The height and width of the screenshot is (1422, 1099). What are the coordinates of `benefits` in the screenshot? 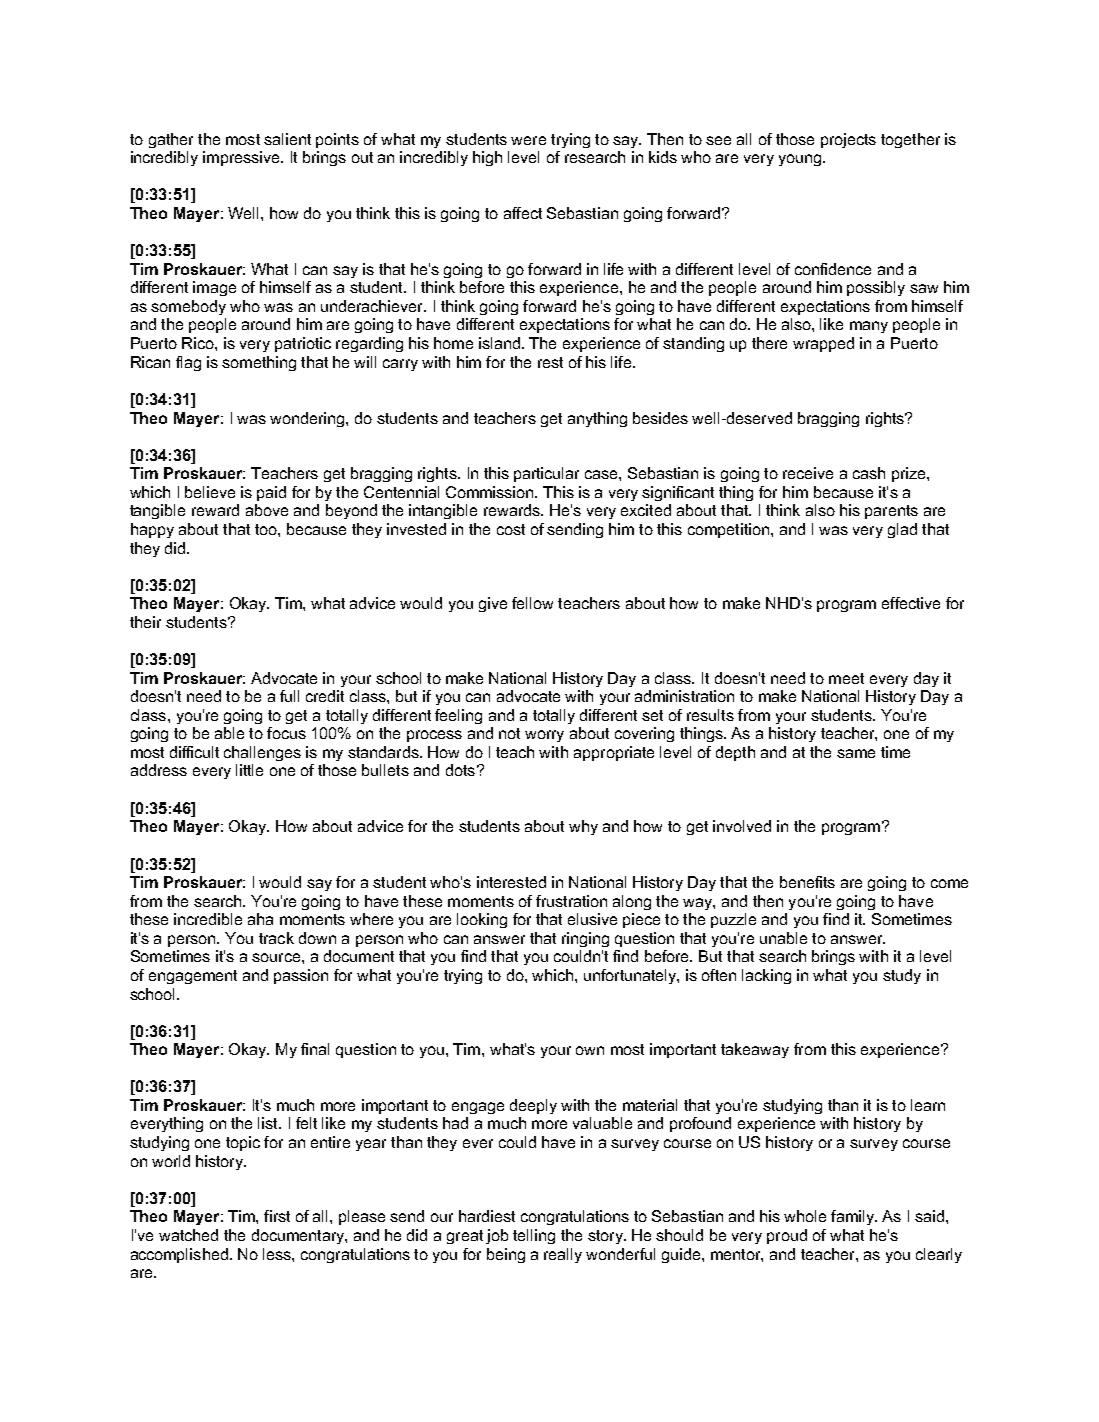 It's located at (807, 882).
